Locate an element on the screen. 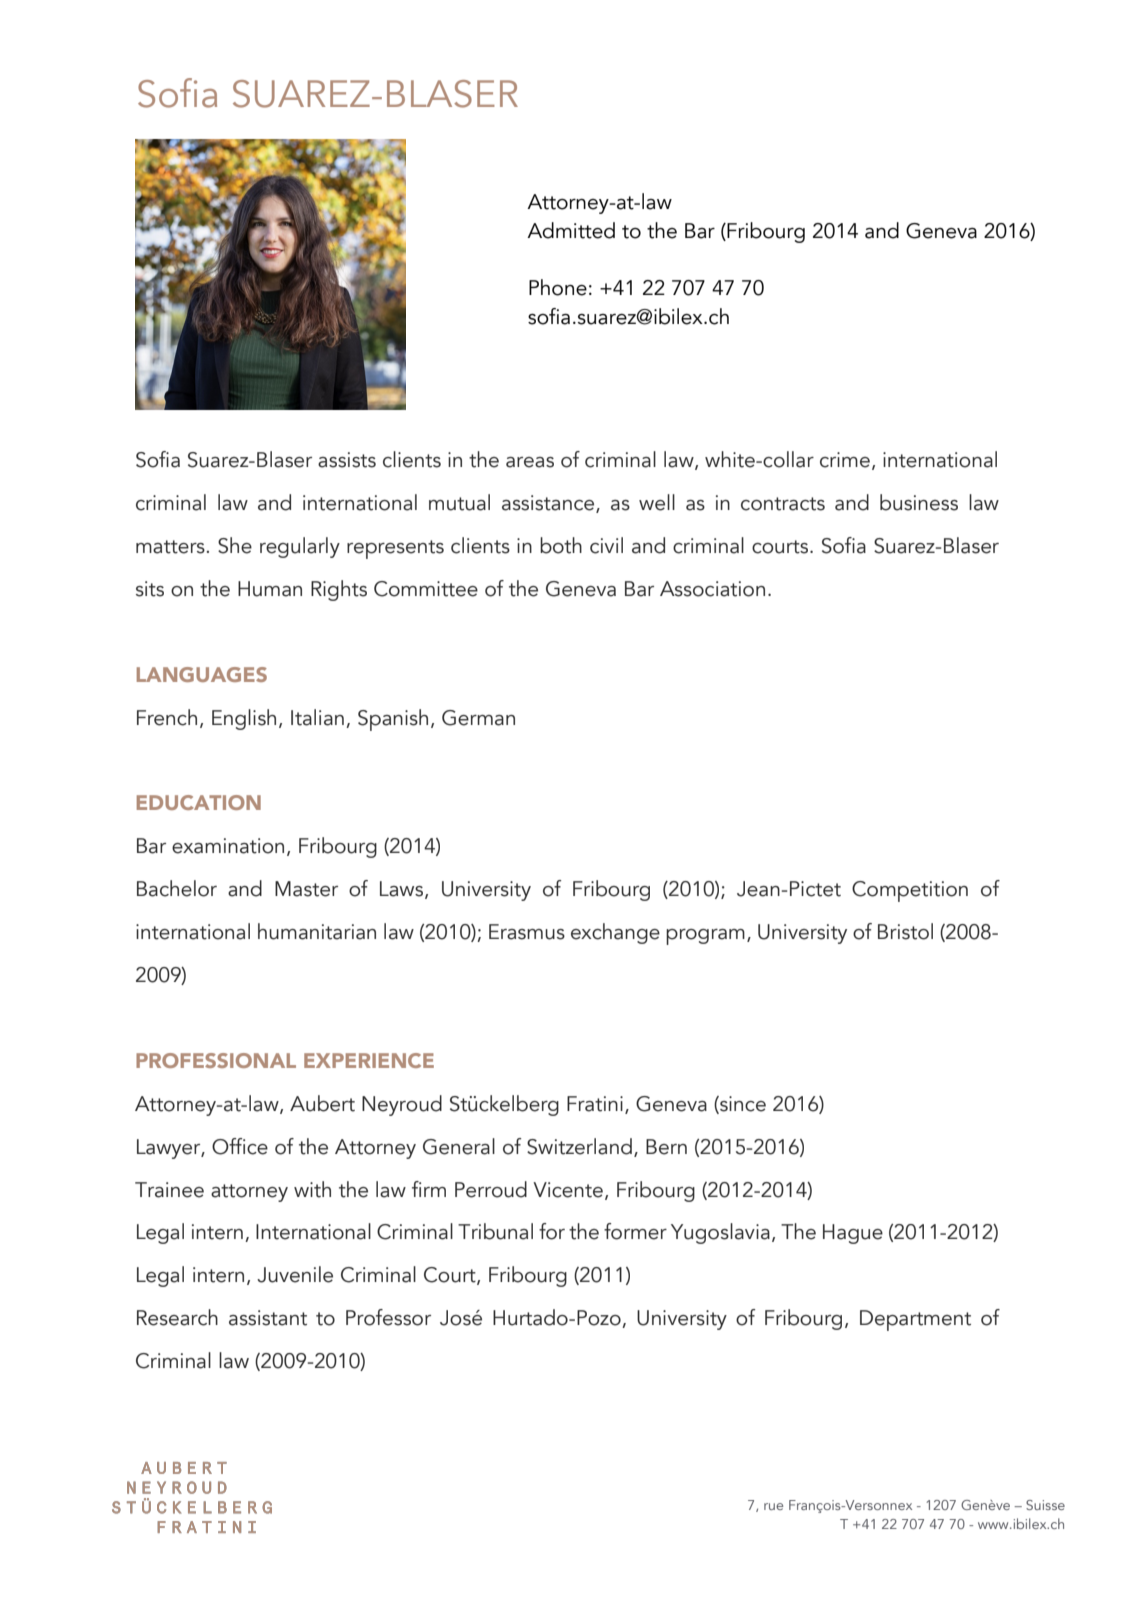 This screenshot has height=1604, width=1134. LANGUAGES is located at coordinates (202, 674).
